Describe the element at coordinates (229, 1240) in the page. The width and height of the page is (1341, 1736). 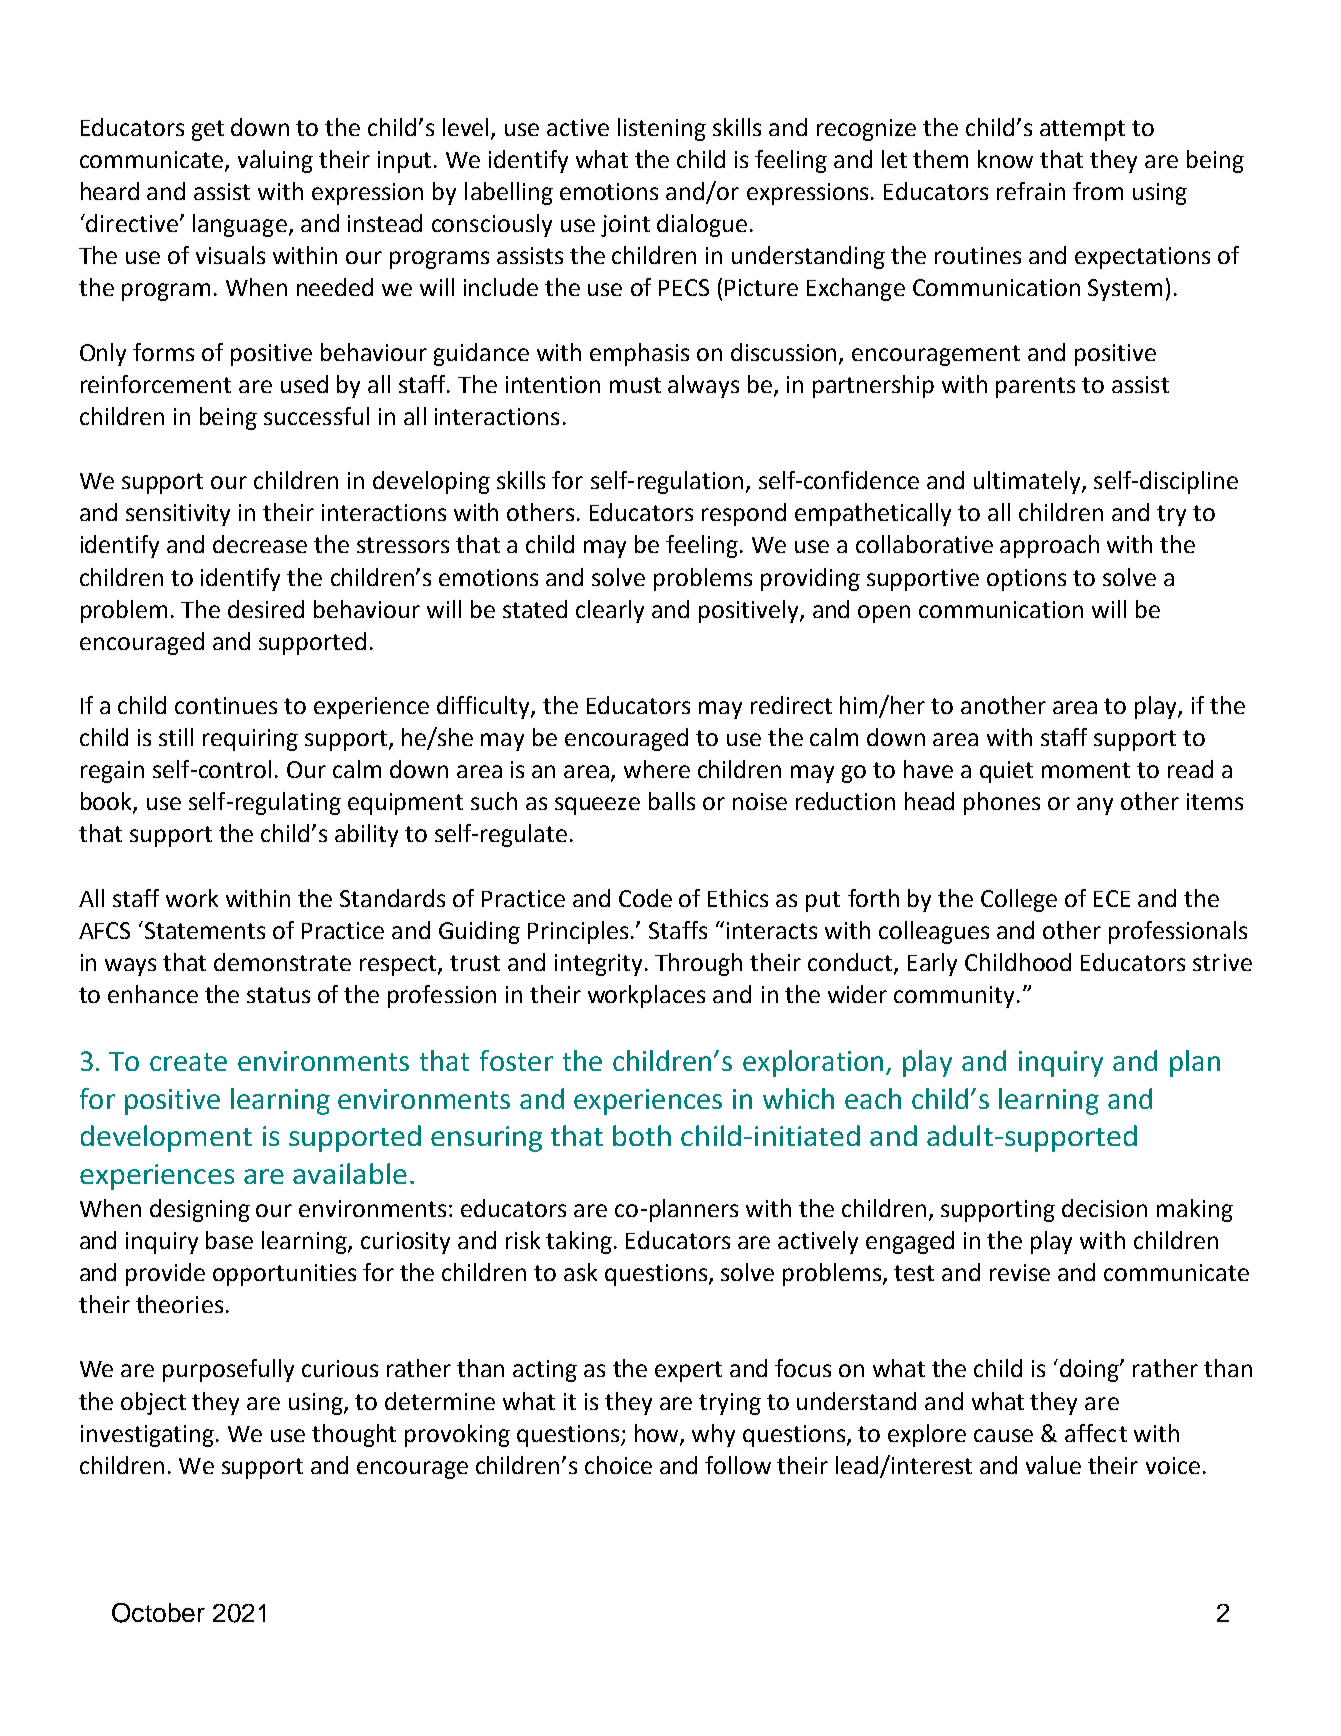
I see `base` at that location.
